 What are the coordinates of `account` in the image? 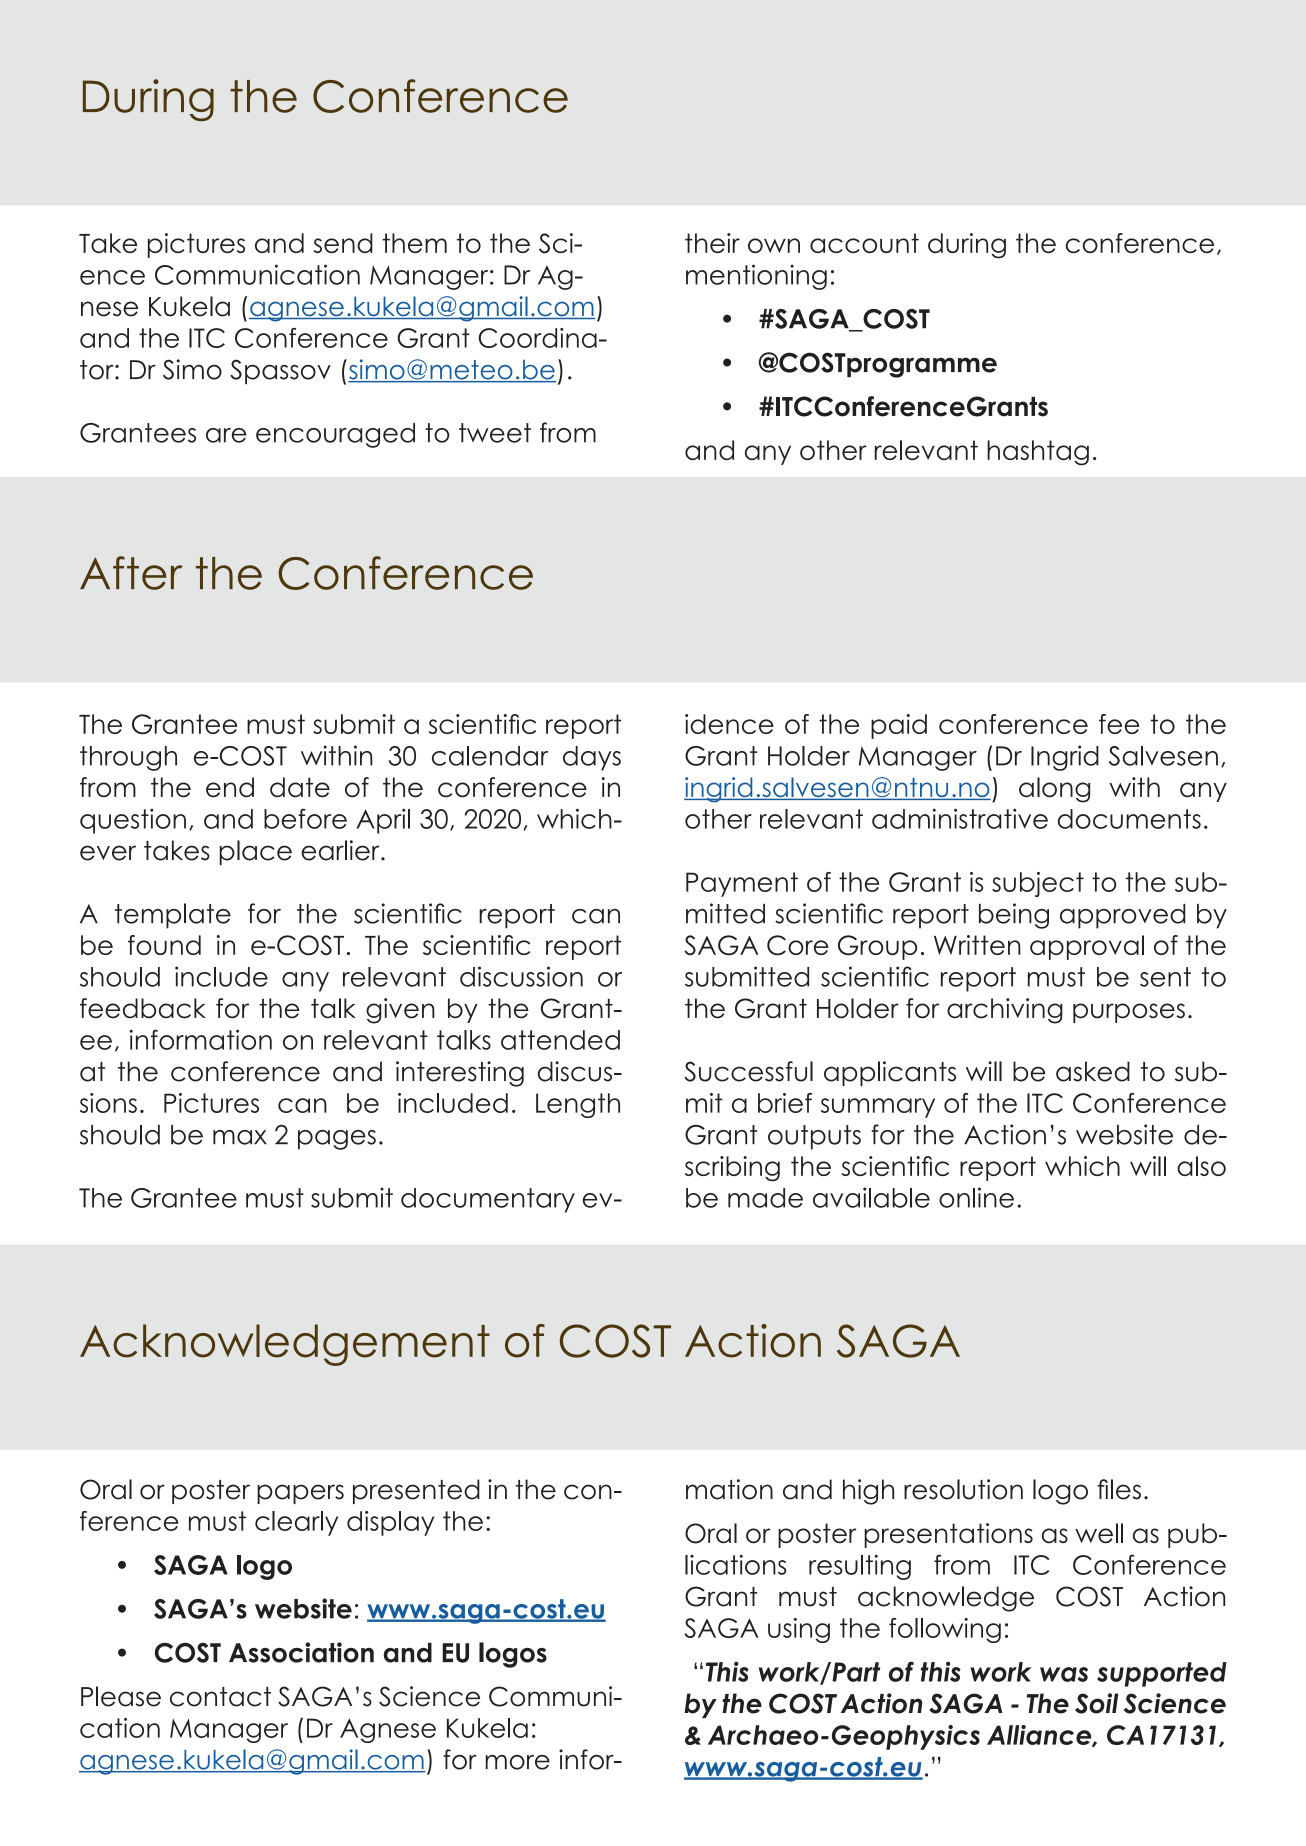 It's located at (864, 243).
